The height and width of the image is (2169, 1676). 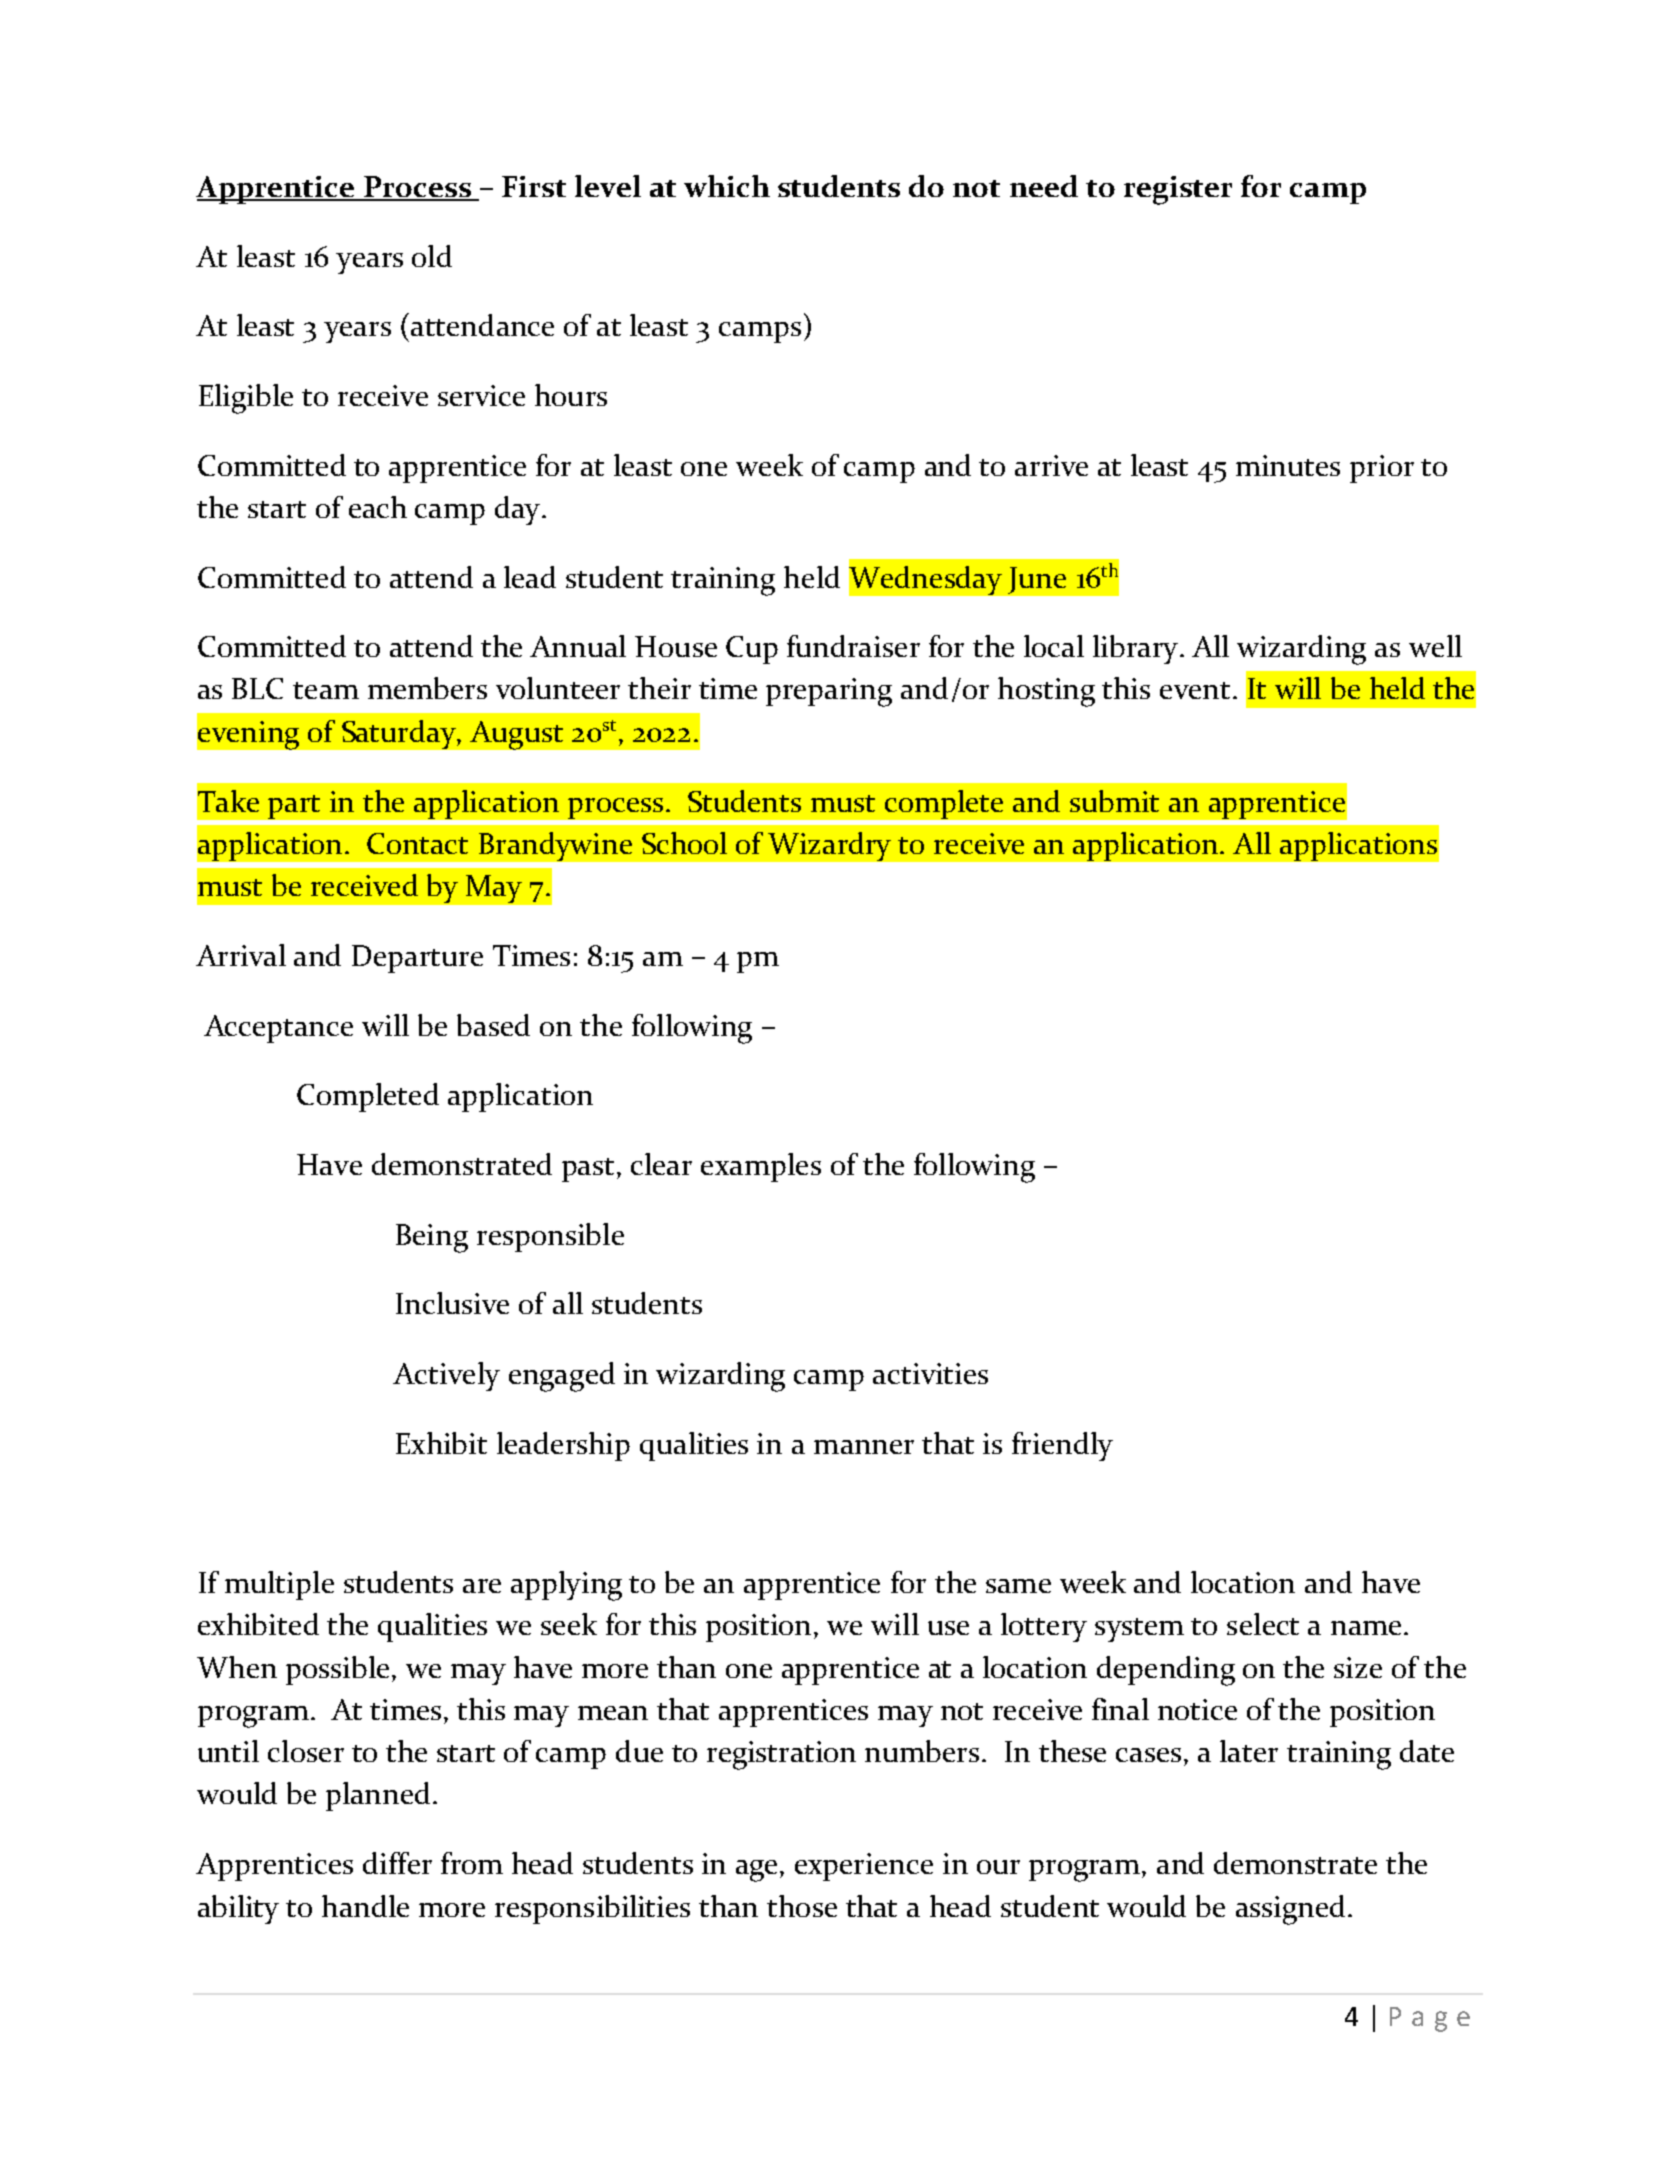 I want to click on Wizardry, so click(x=829, y=846).
